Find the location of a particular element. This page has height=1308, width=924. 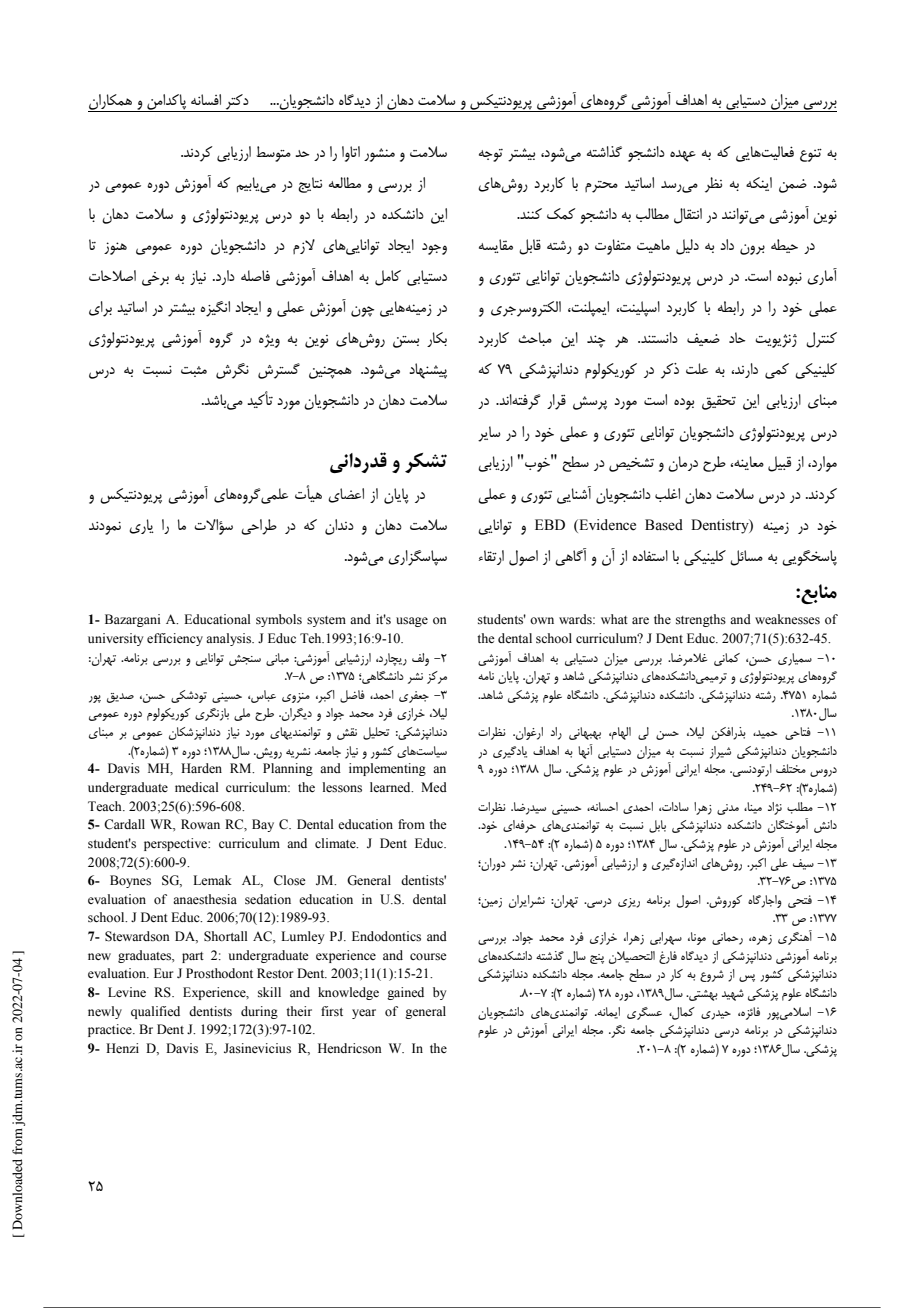

gained is located at coordinates (405, 993).
